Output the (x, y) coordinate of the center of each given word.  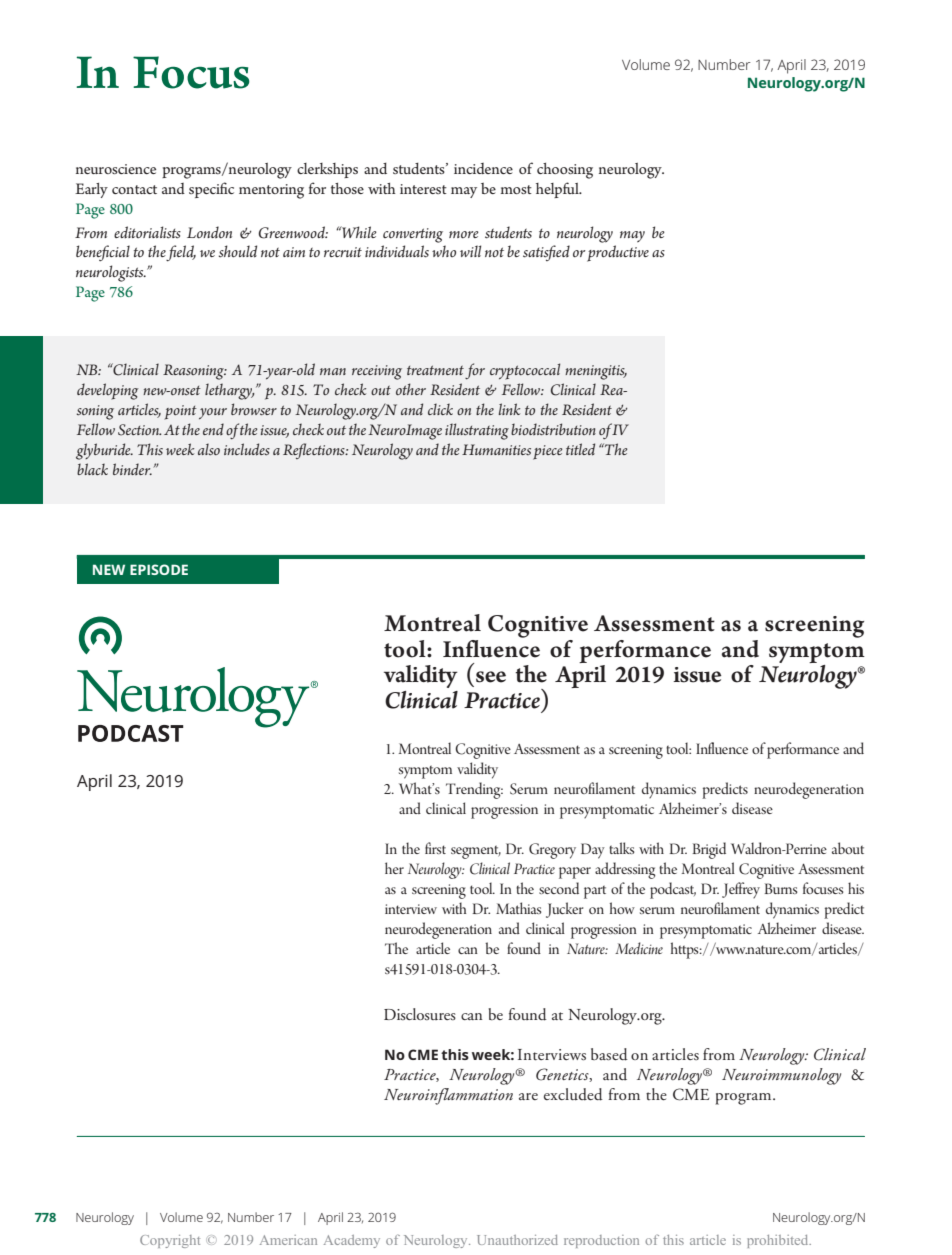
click (440, 409)
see (491, 677)
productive (618, 253)
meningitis (596, 372)
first (435, 848)
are (528, 1096)
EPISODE (159, 569)
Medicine (639, 948)
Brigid (709, 850)
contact (134, 189)
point (180, 412)
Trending (474, 790)
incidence (483, 168)
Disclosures (420, 1014)
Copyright (170, 1241)
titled (580, 449)
